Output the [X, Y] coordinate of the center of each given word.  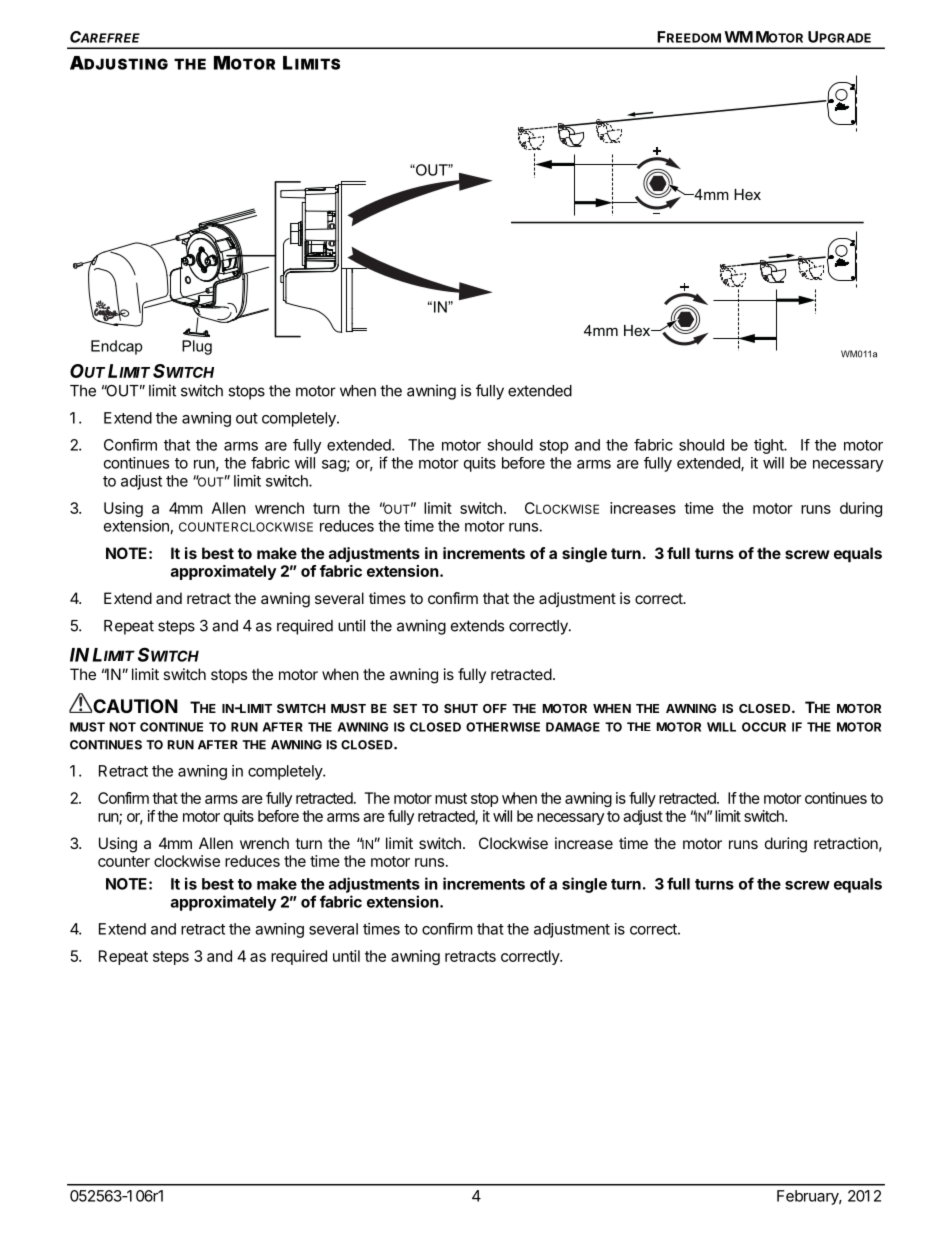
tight [769, 446]
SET [405, 708]
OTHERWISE [503, 727]
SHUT [461, 708]
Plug [197, 347]
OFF [495, 708]
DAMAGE [573, 727]
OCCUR [764, 727]
